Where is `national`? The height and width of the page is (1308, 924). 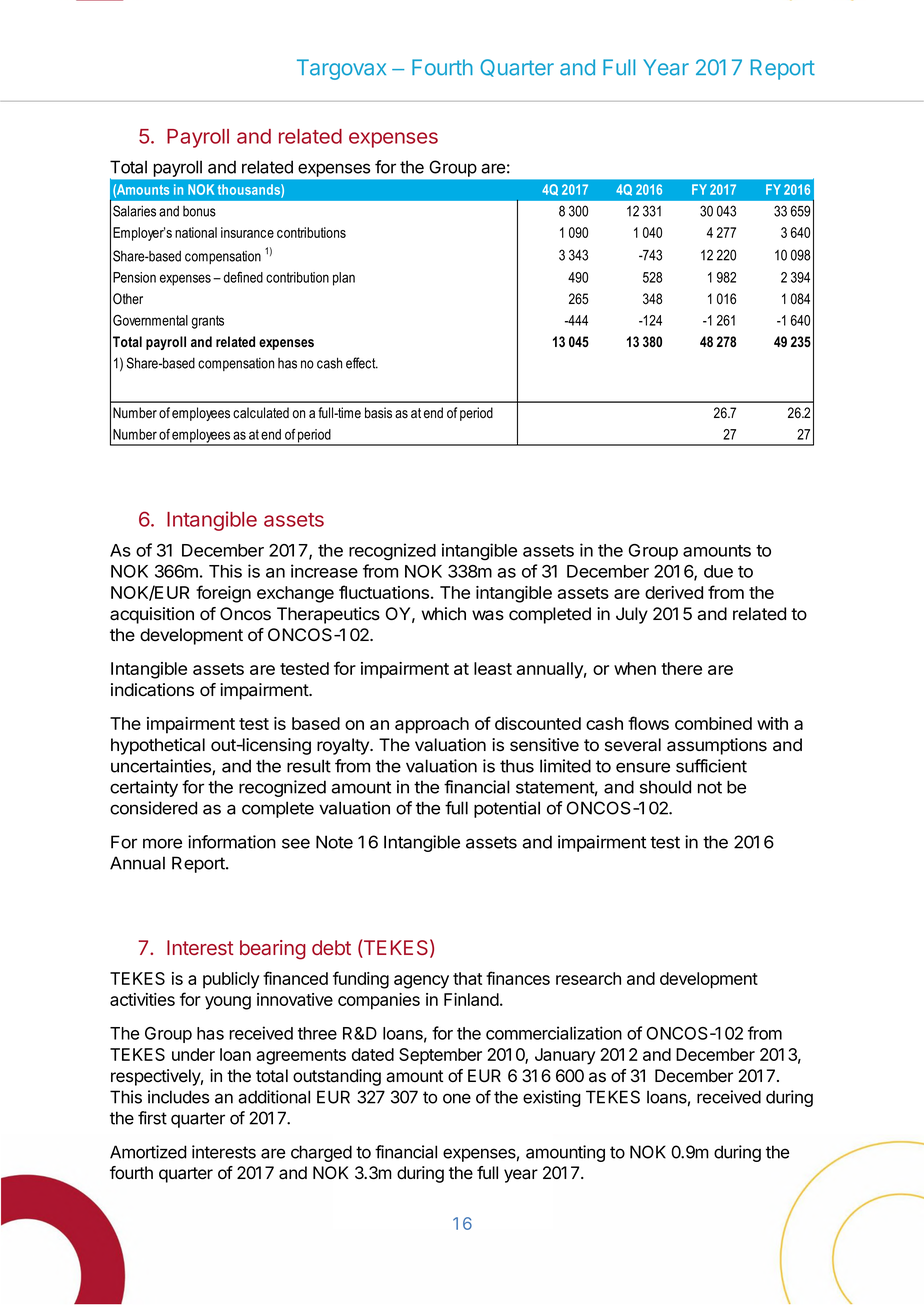
national is located at coordinates (196, 232).
